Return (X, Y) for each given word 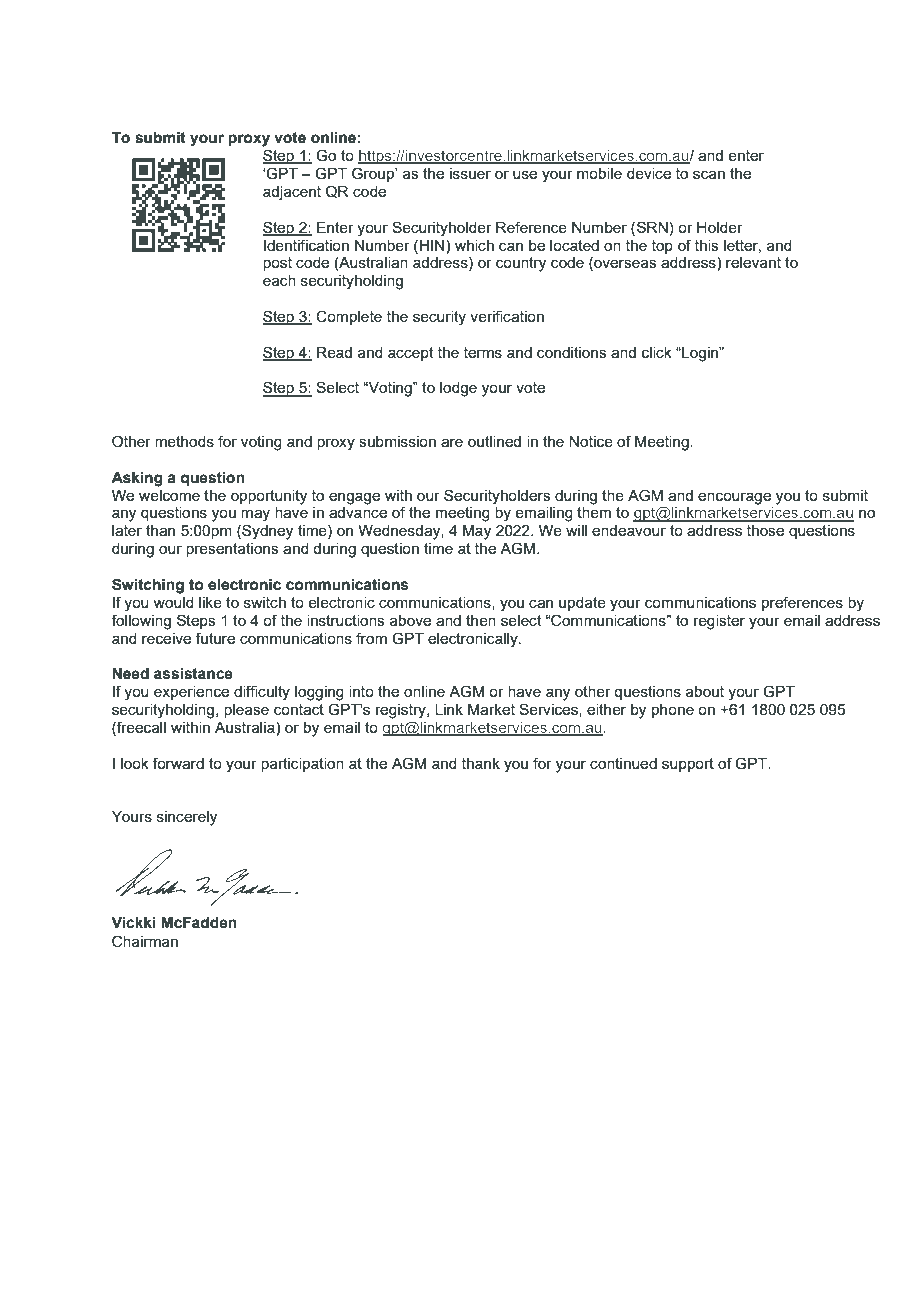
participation (302, 765)
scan (709, 174)
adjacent (292, 193)
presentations (232, 550)
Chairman (145, 941)
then (481, 620)
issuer (470, 173)
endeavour (629, 530)
